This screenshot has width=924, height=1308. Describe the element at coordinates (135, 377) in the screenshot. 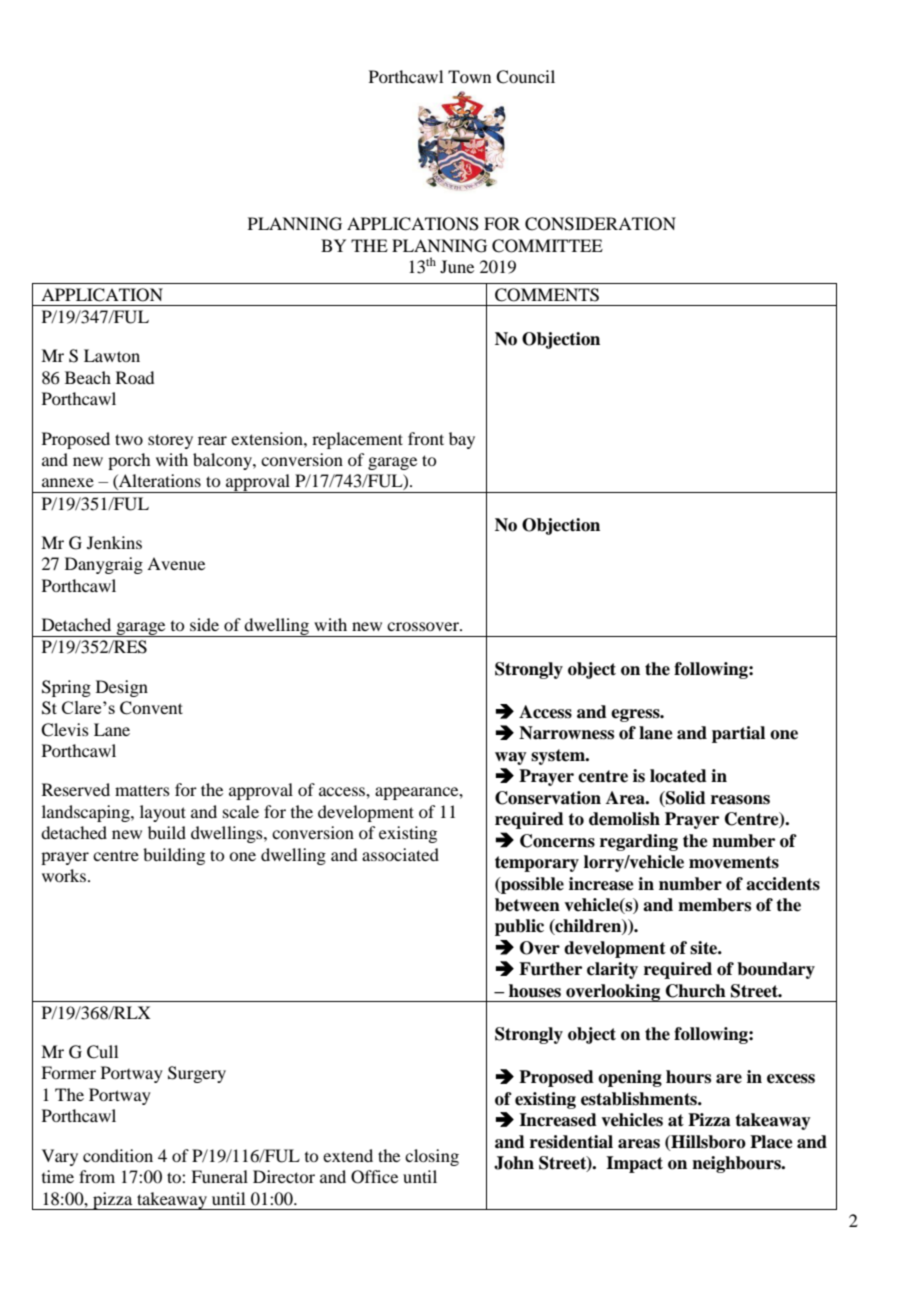

I see `Road` at that location.
